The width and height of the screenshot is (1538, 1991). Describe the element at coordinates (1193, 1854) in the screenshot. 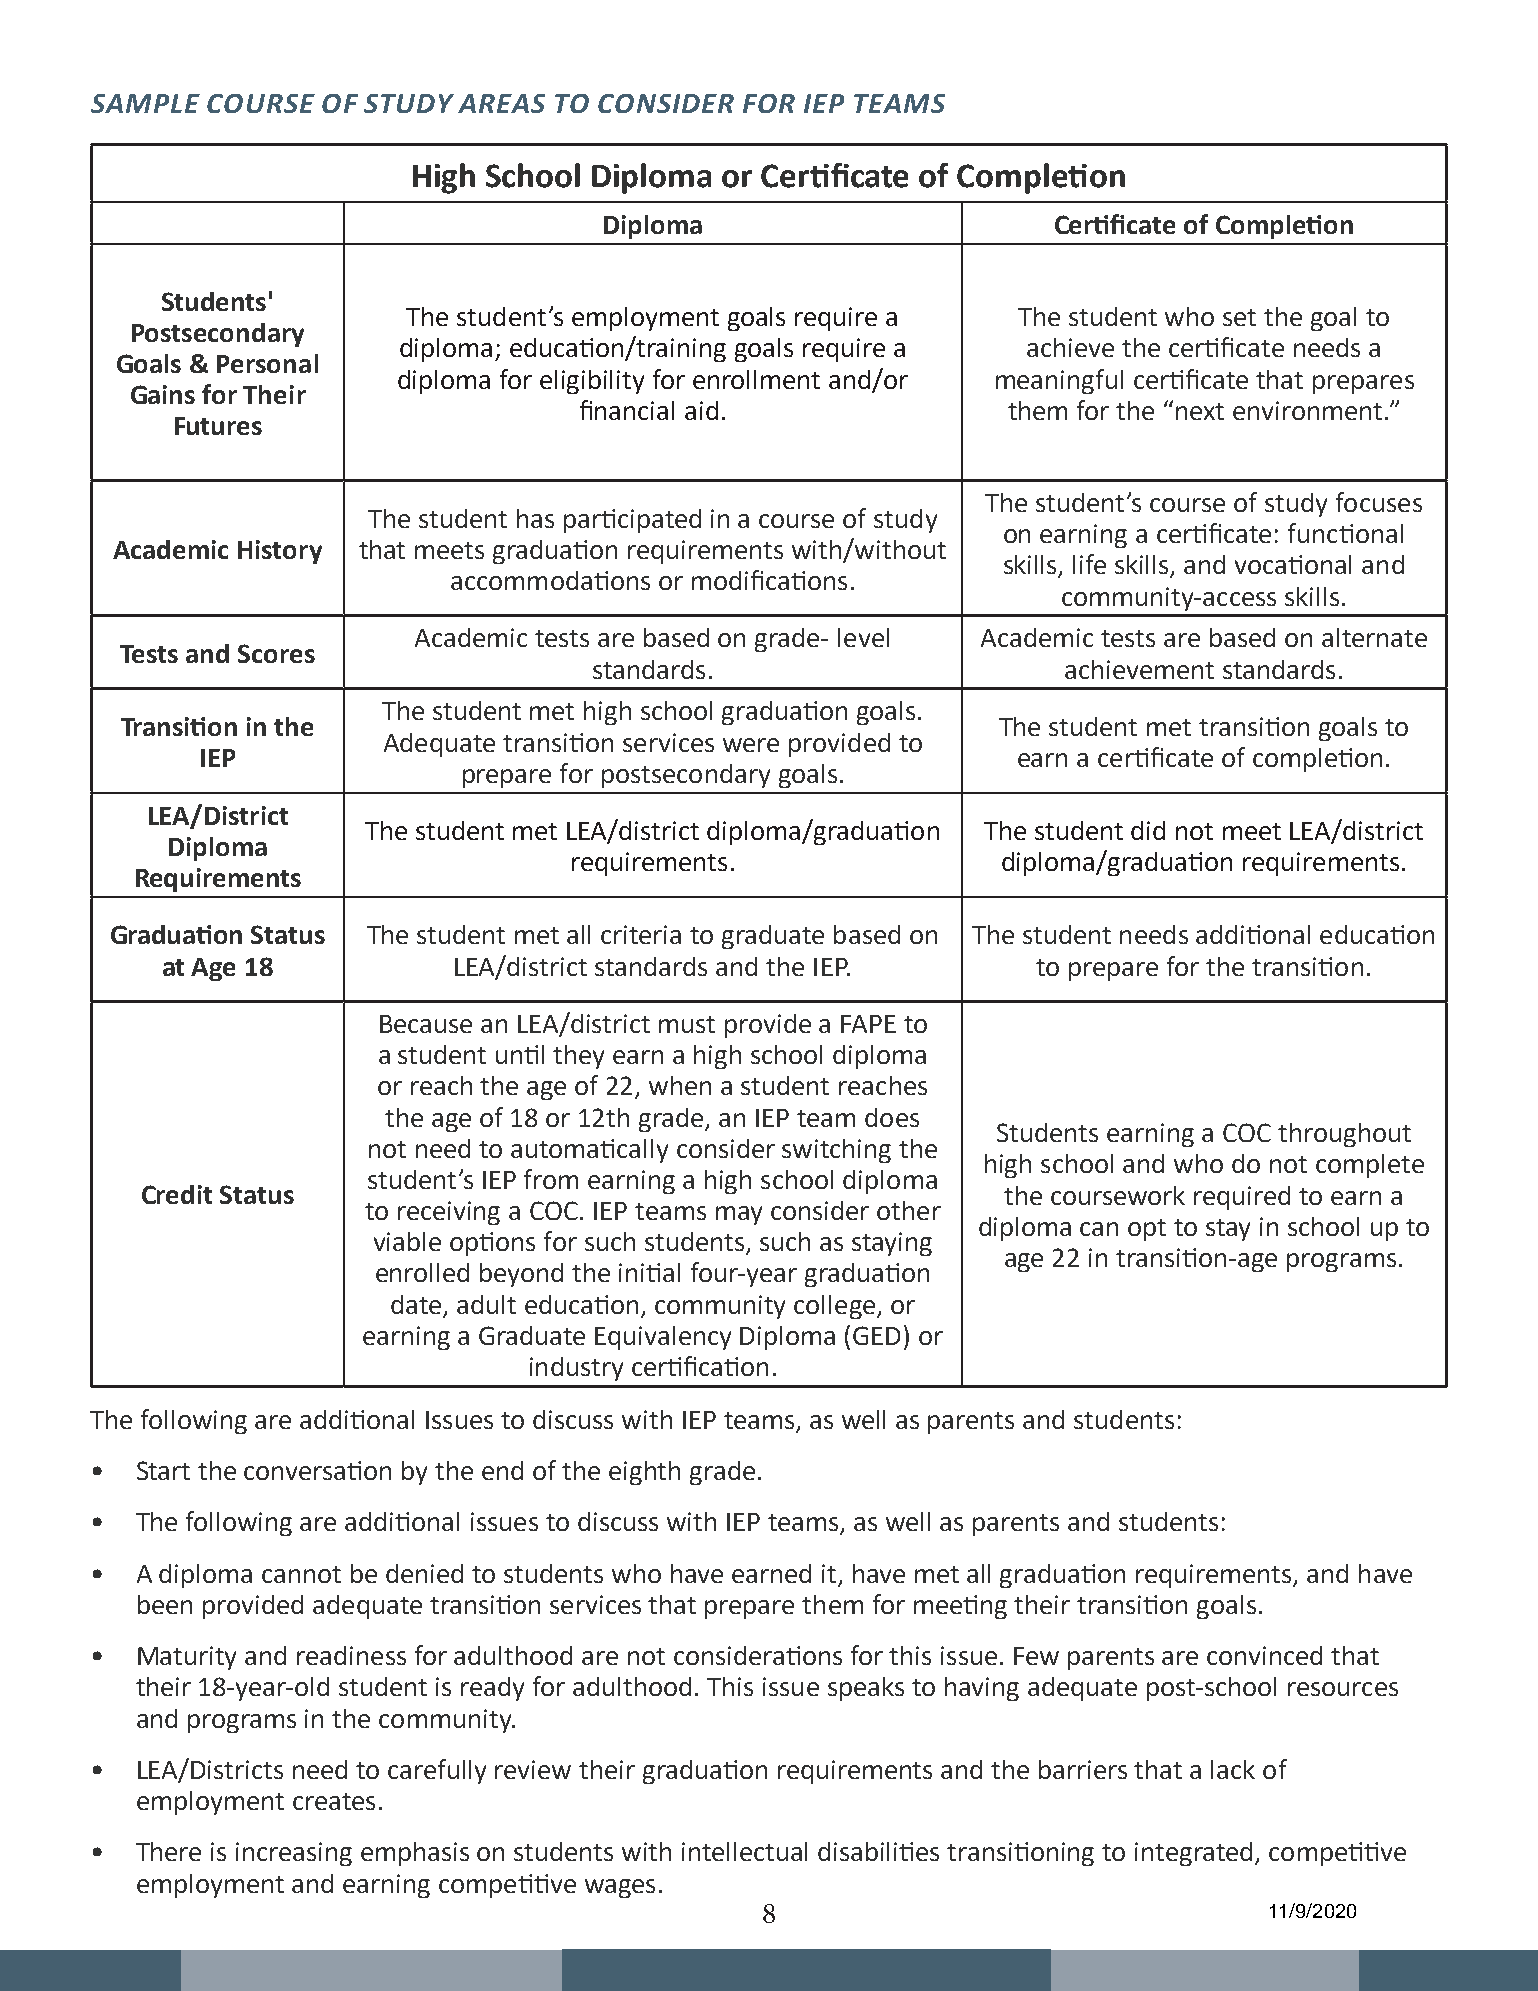

I see `integrated` at that location.
